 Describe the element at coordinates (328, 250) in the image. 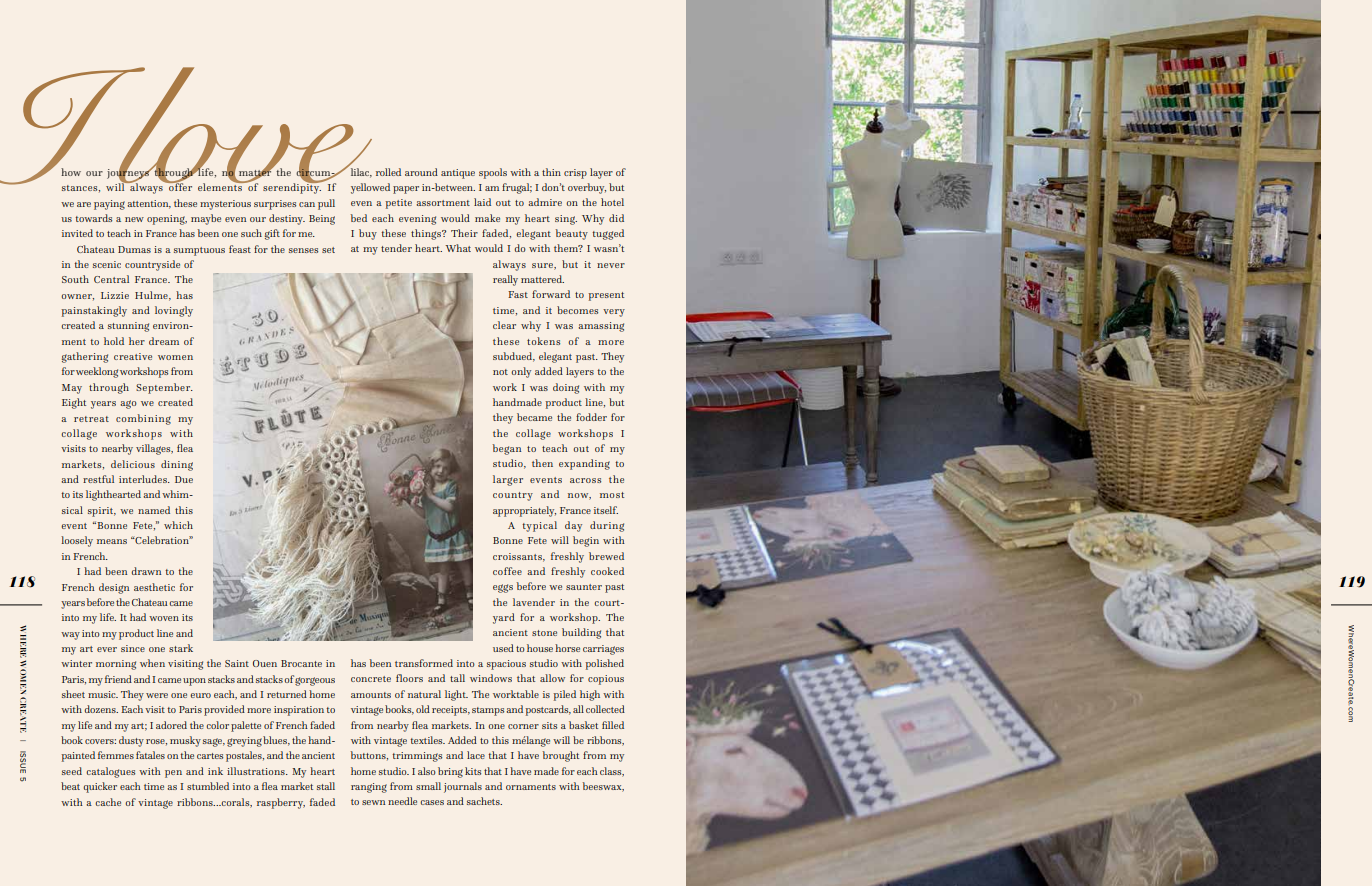

I see `set` at that location.
